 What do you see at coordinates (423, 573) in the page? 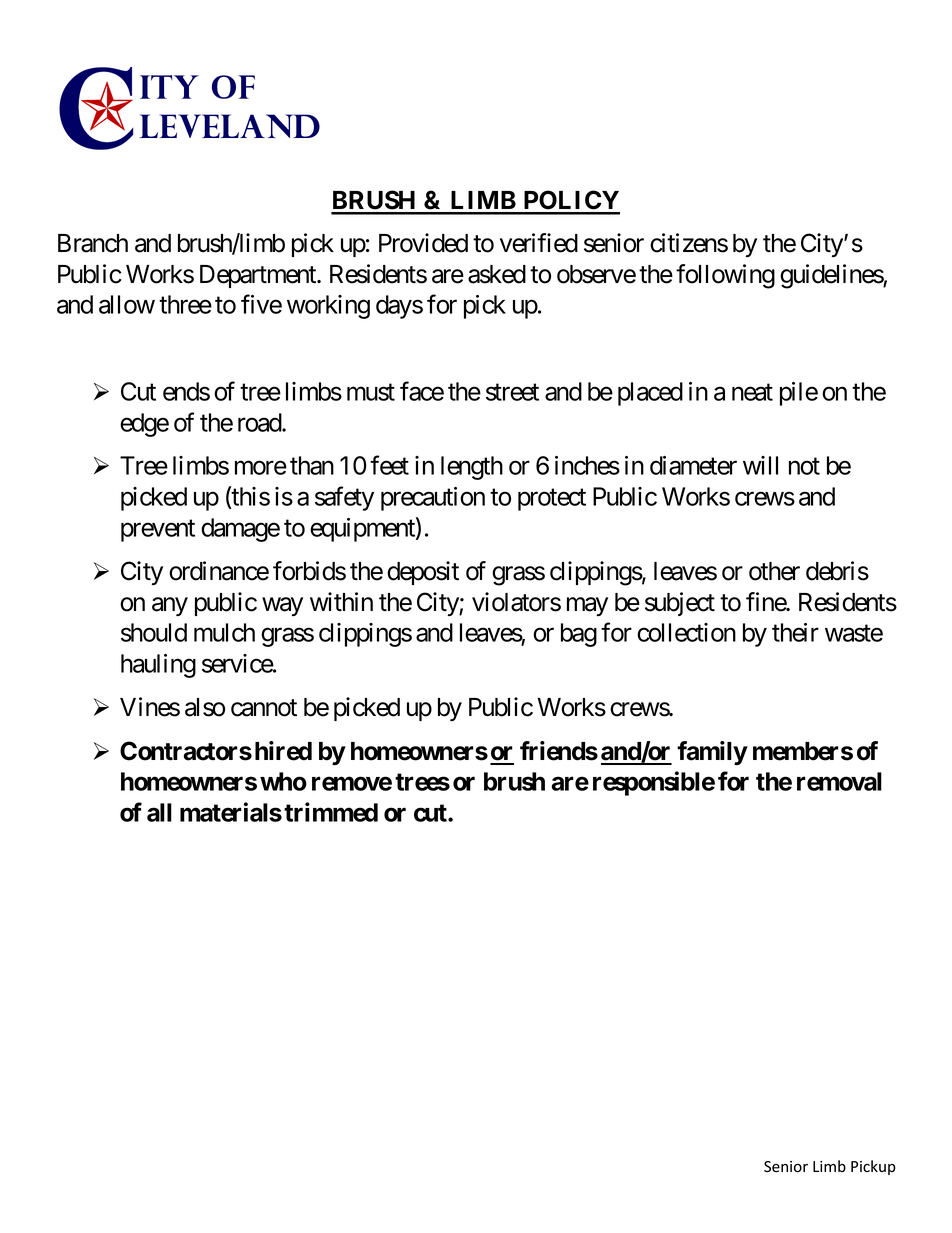
I see `deposit` at bounding box center [423, 573].
